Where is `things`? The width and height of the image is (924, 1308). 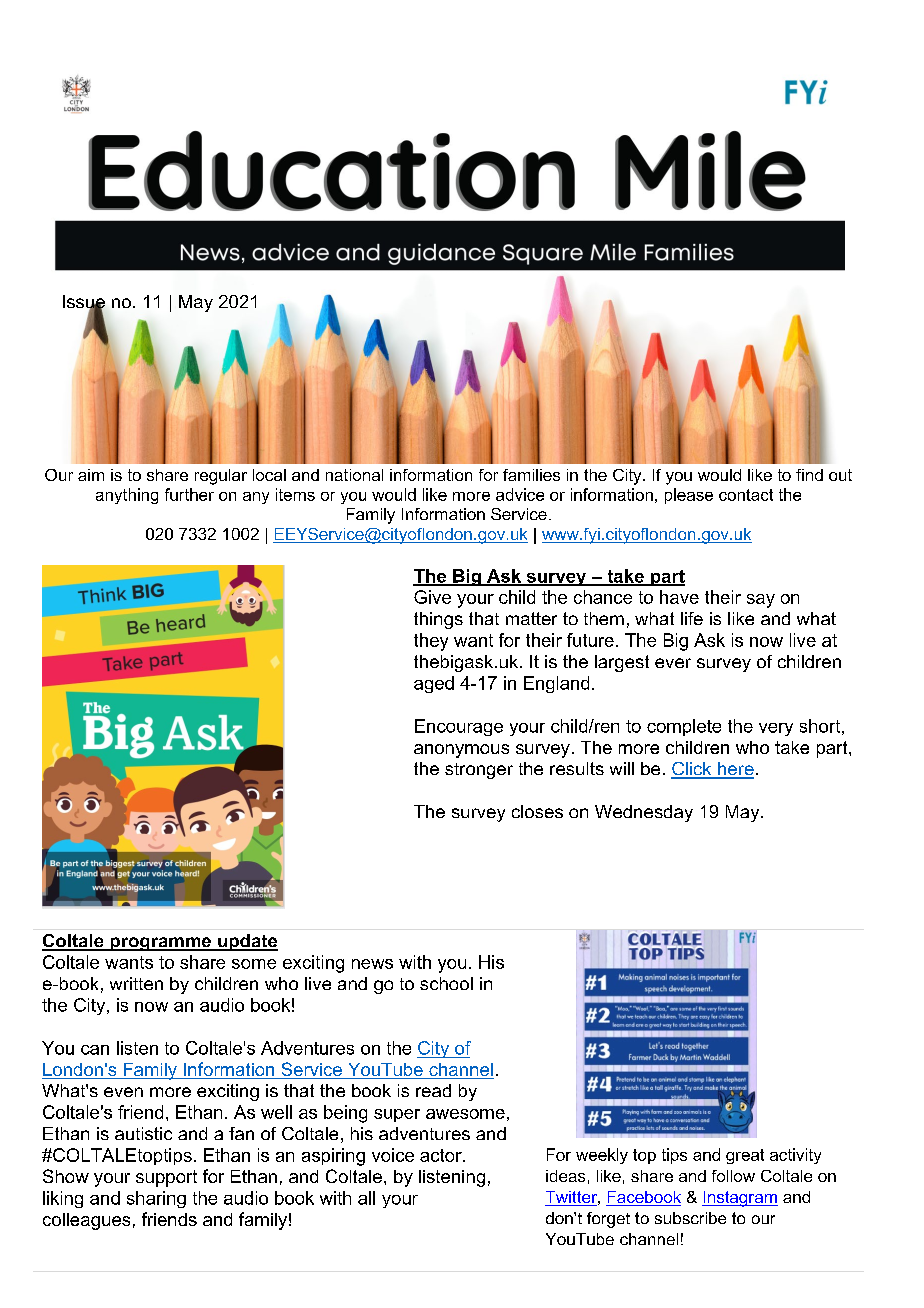 things is located at coordinates (438, 620).
